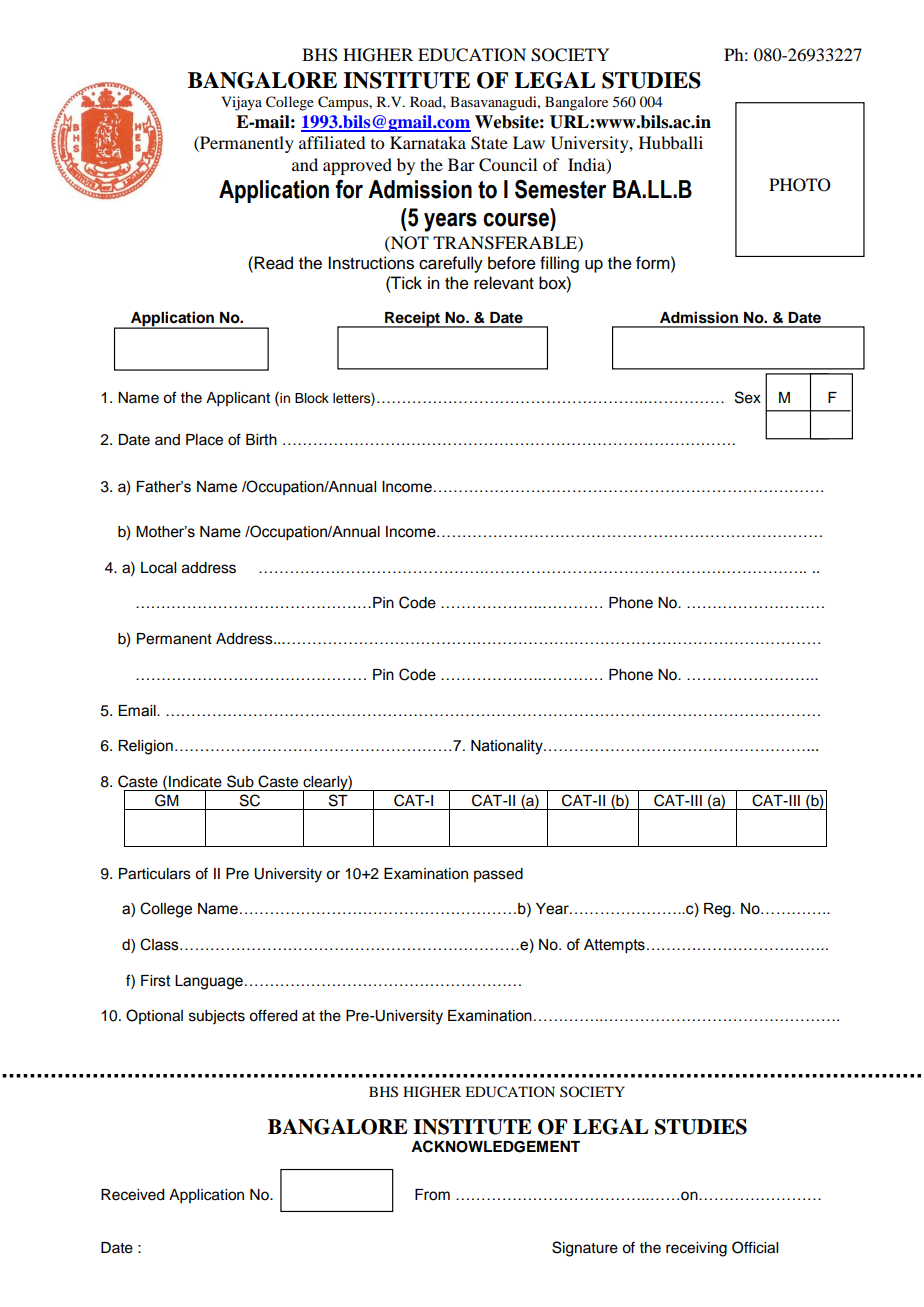  What do you see at coordinates (718, 910) in the screenshot?
I see `Reg` at bounding box center [718, 910].
